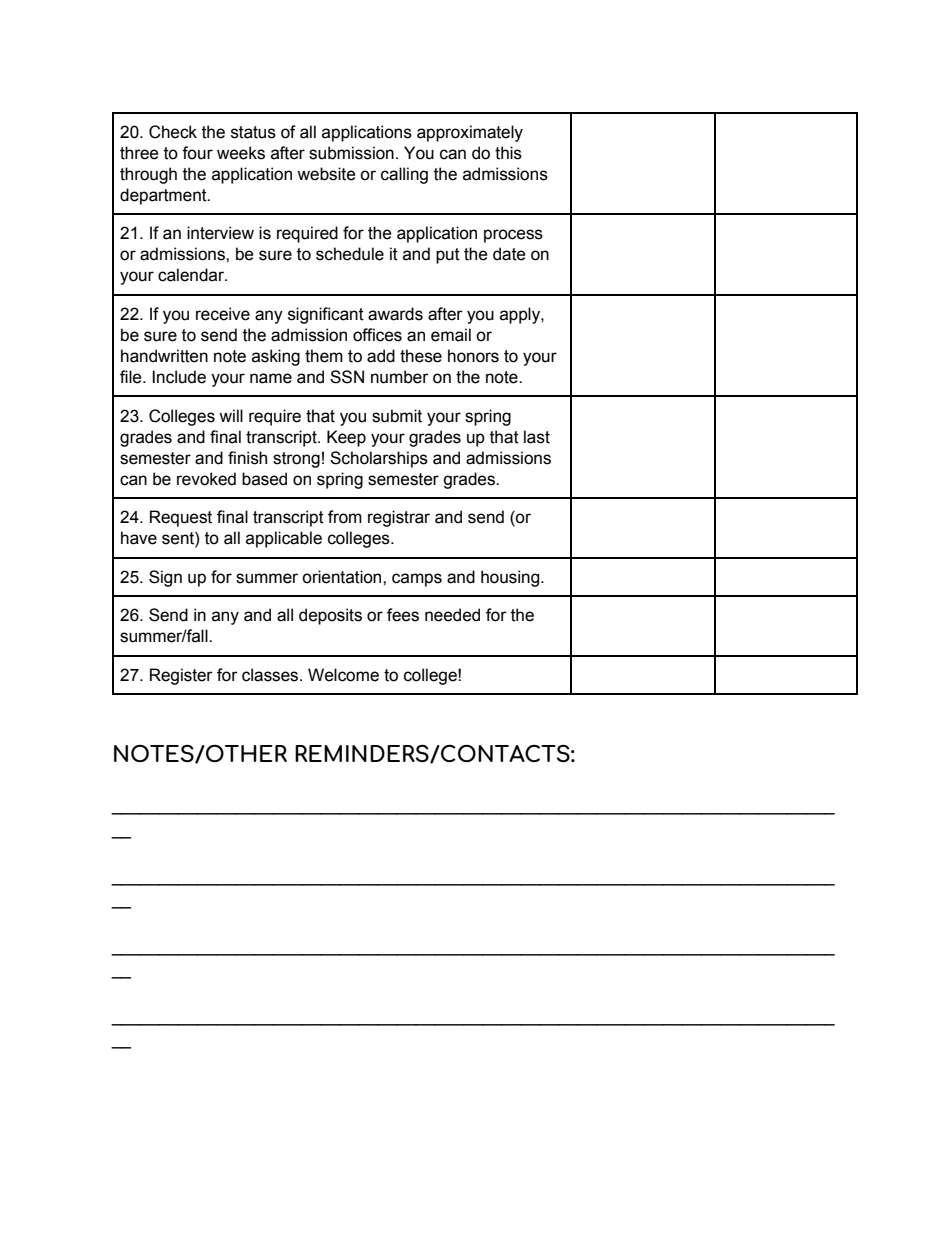 Image resolution: width=952 pixels, height=1233 pixels. I want to click on housing, so click(511, 578).
